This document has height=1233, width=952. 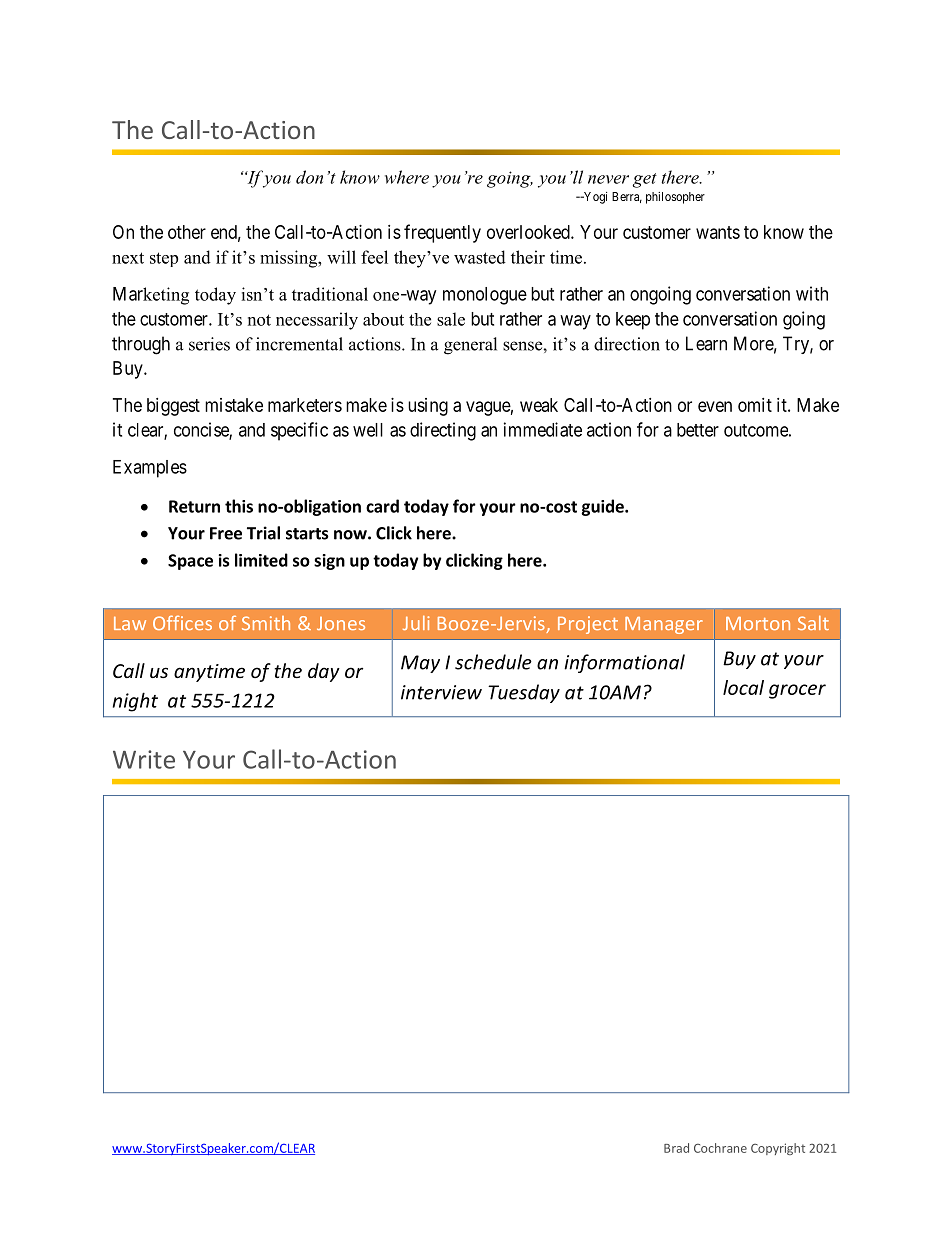 I want to click on schedule, so click(x=493, y=662).
